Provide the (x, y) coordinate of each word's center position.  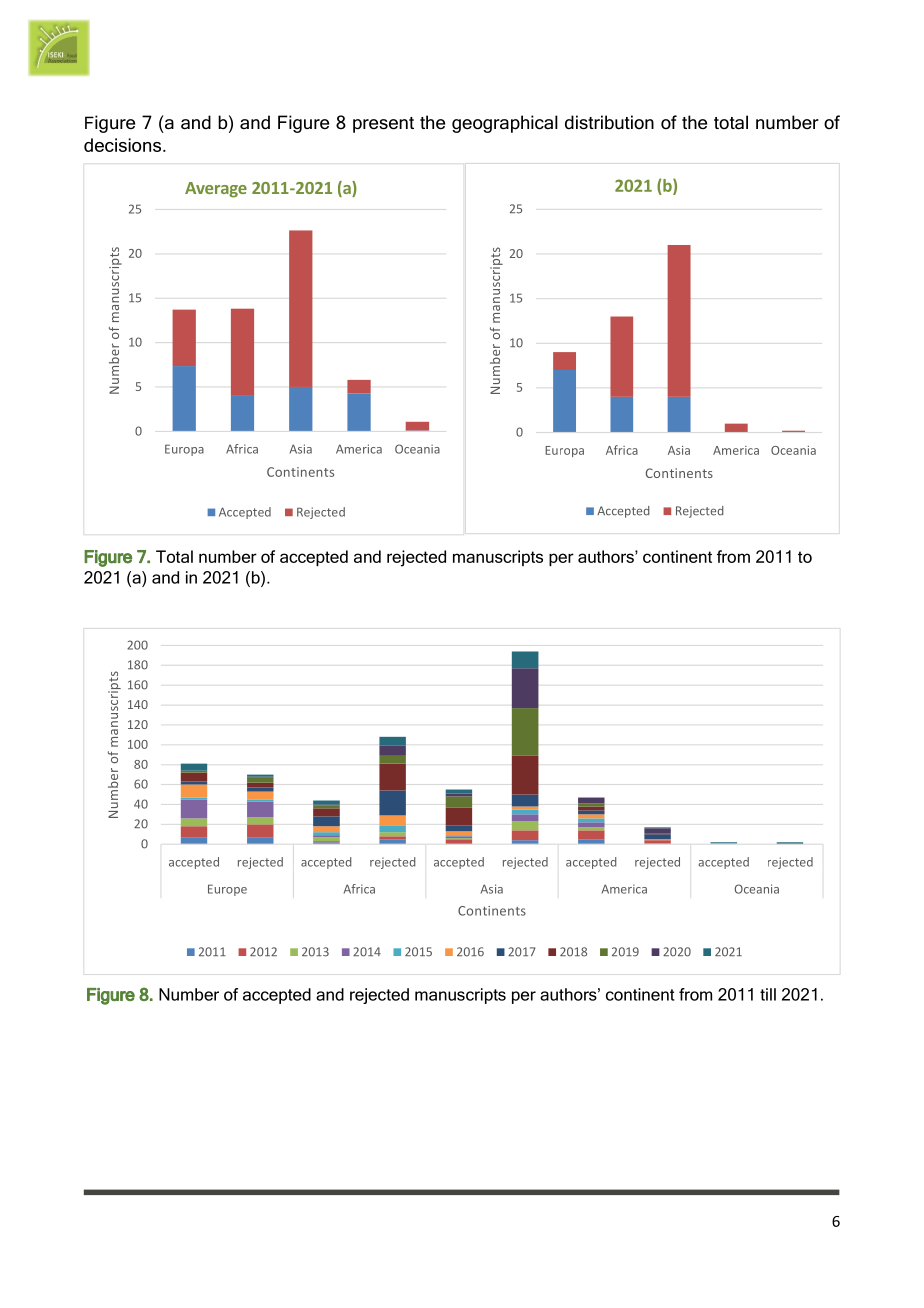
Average (216, 190)
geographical (505, 124)
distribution (609, 122)
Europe (227, 890)
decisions (122, 145)
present (383, 125)
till (768, 994)
